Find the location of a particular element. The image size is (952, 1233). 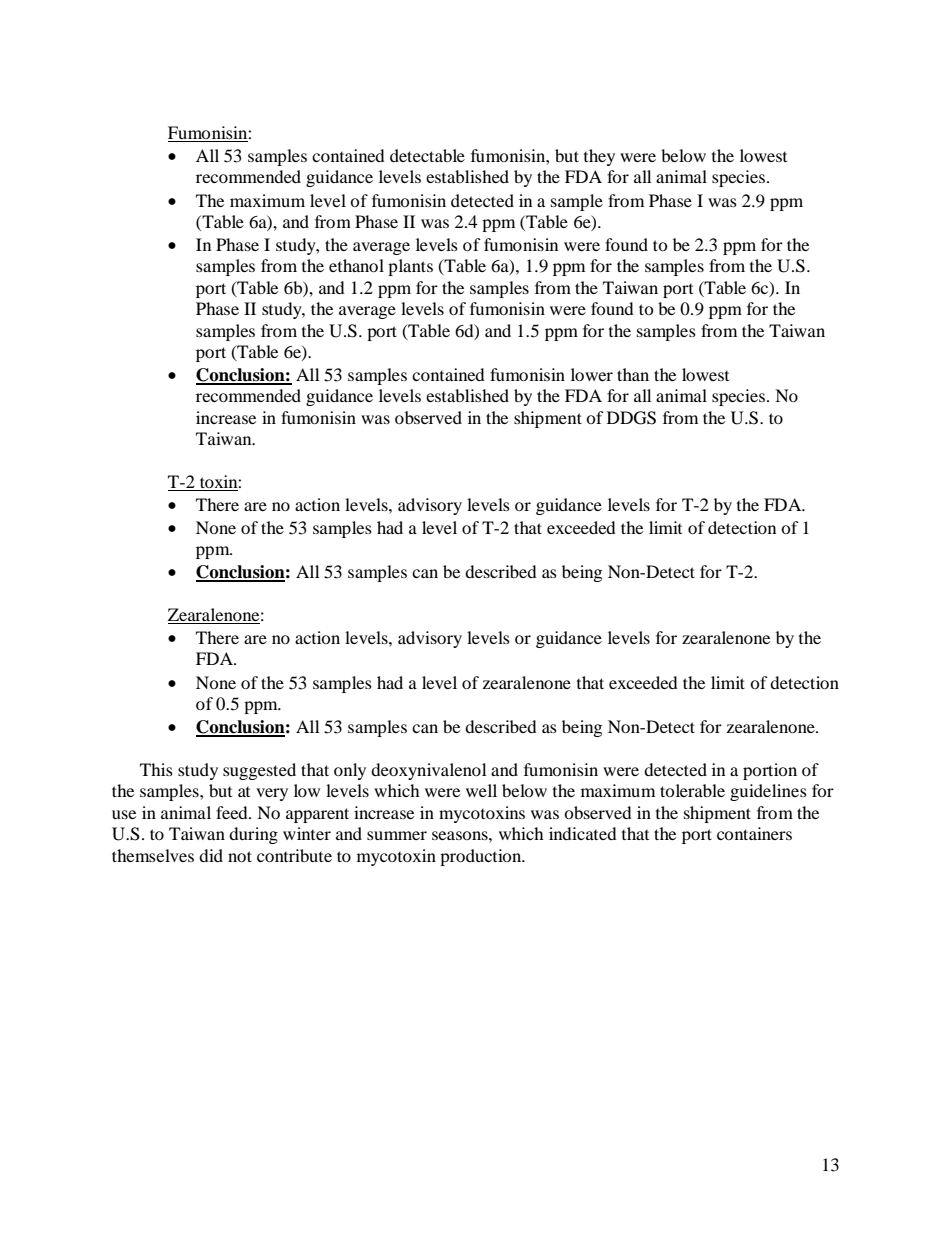

did is located at coordinates (211, 855).
